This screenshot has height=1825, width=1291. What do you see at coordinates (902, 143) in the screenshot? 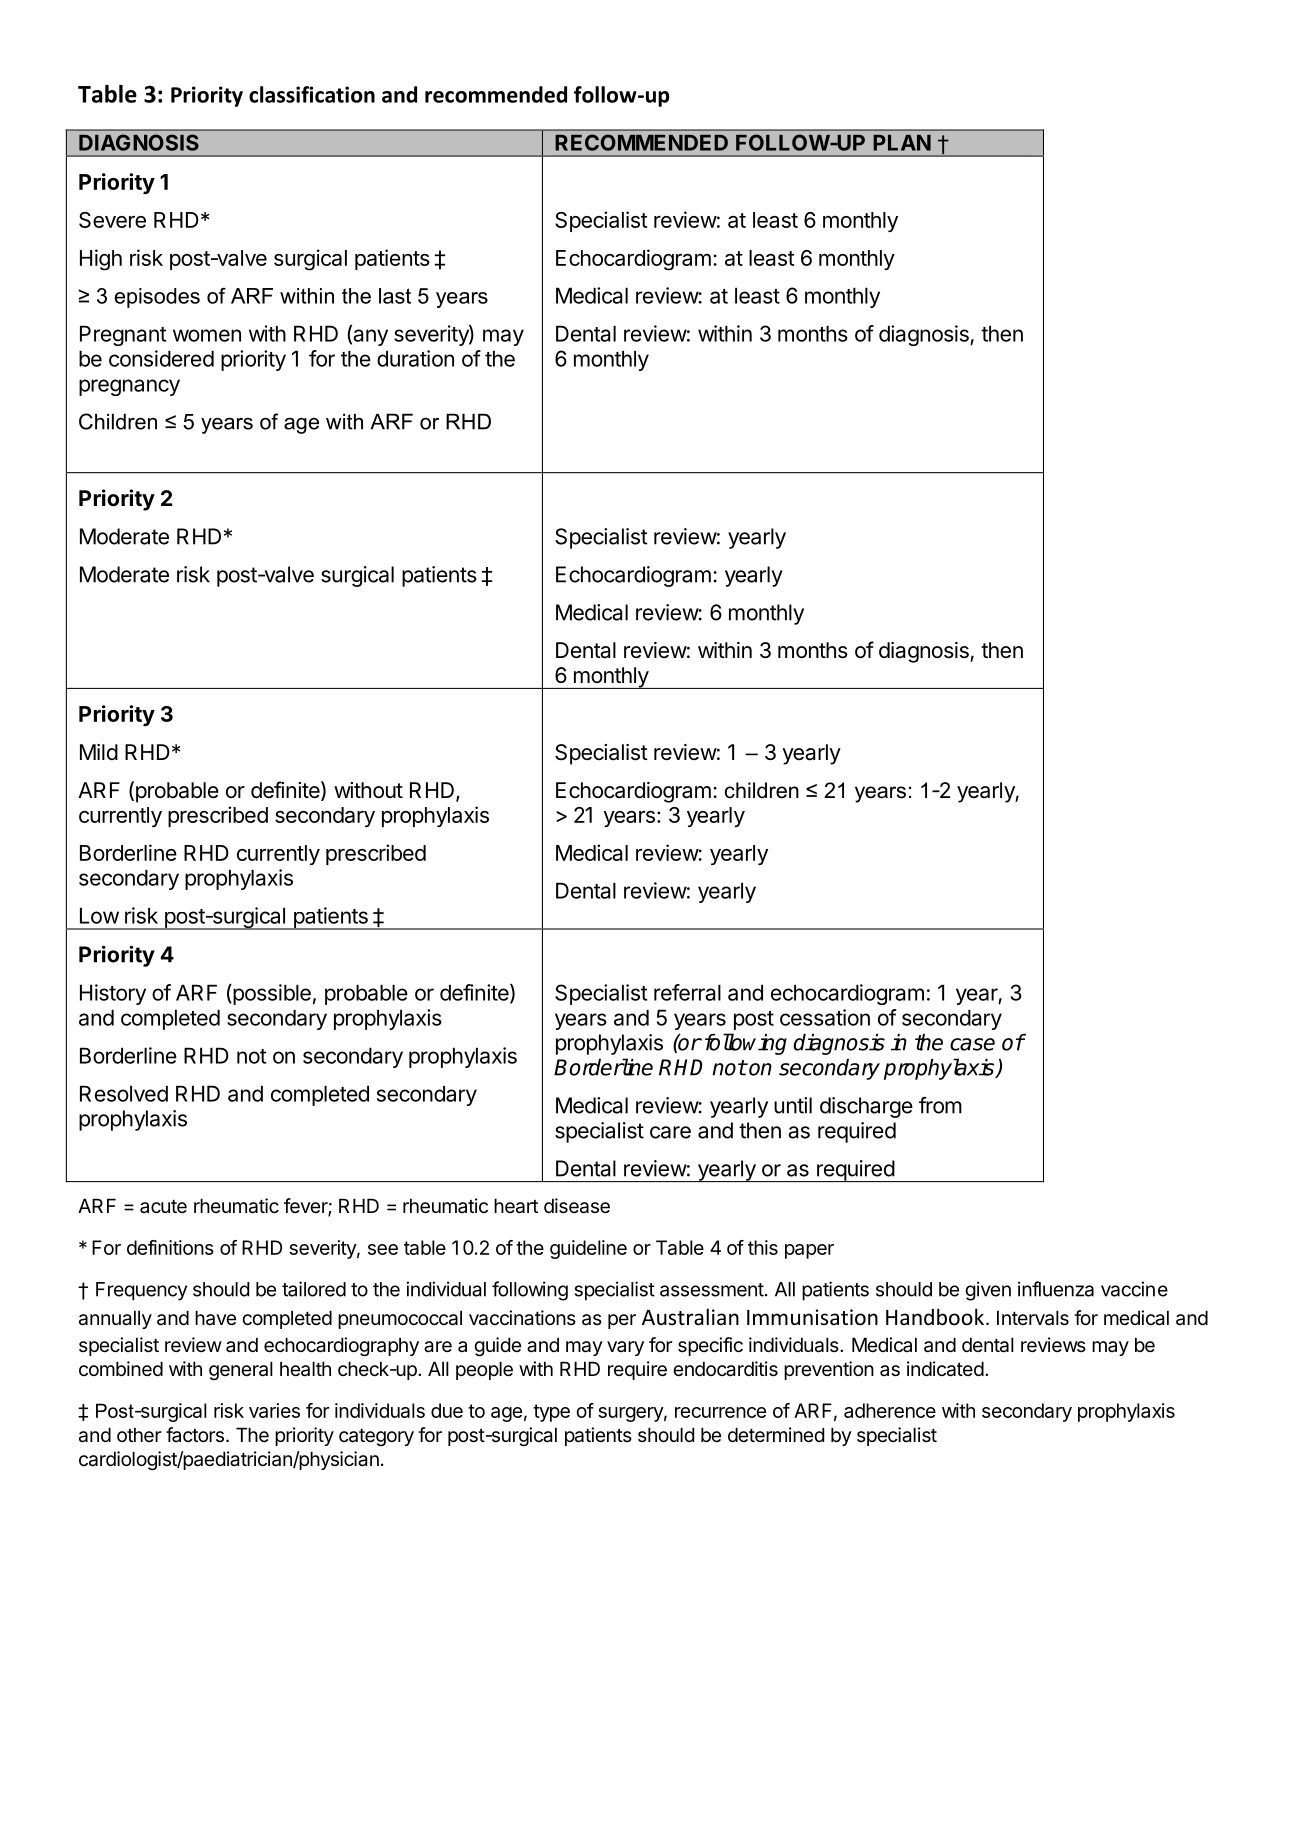
I see `PLAN` at bounding box center [902, 143].
